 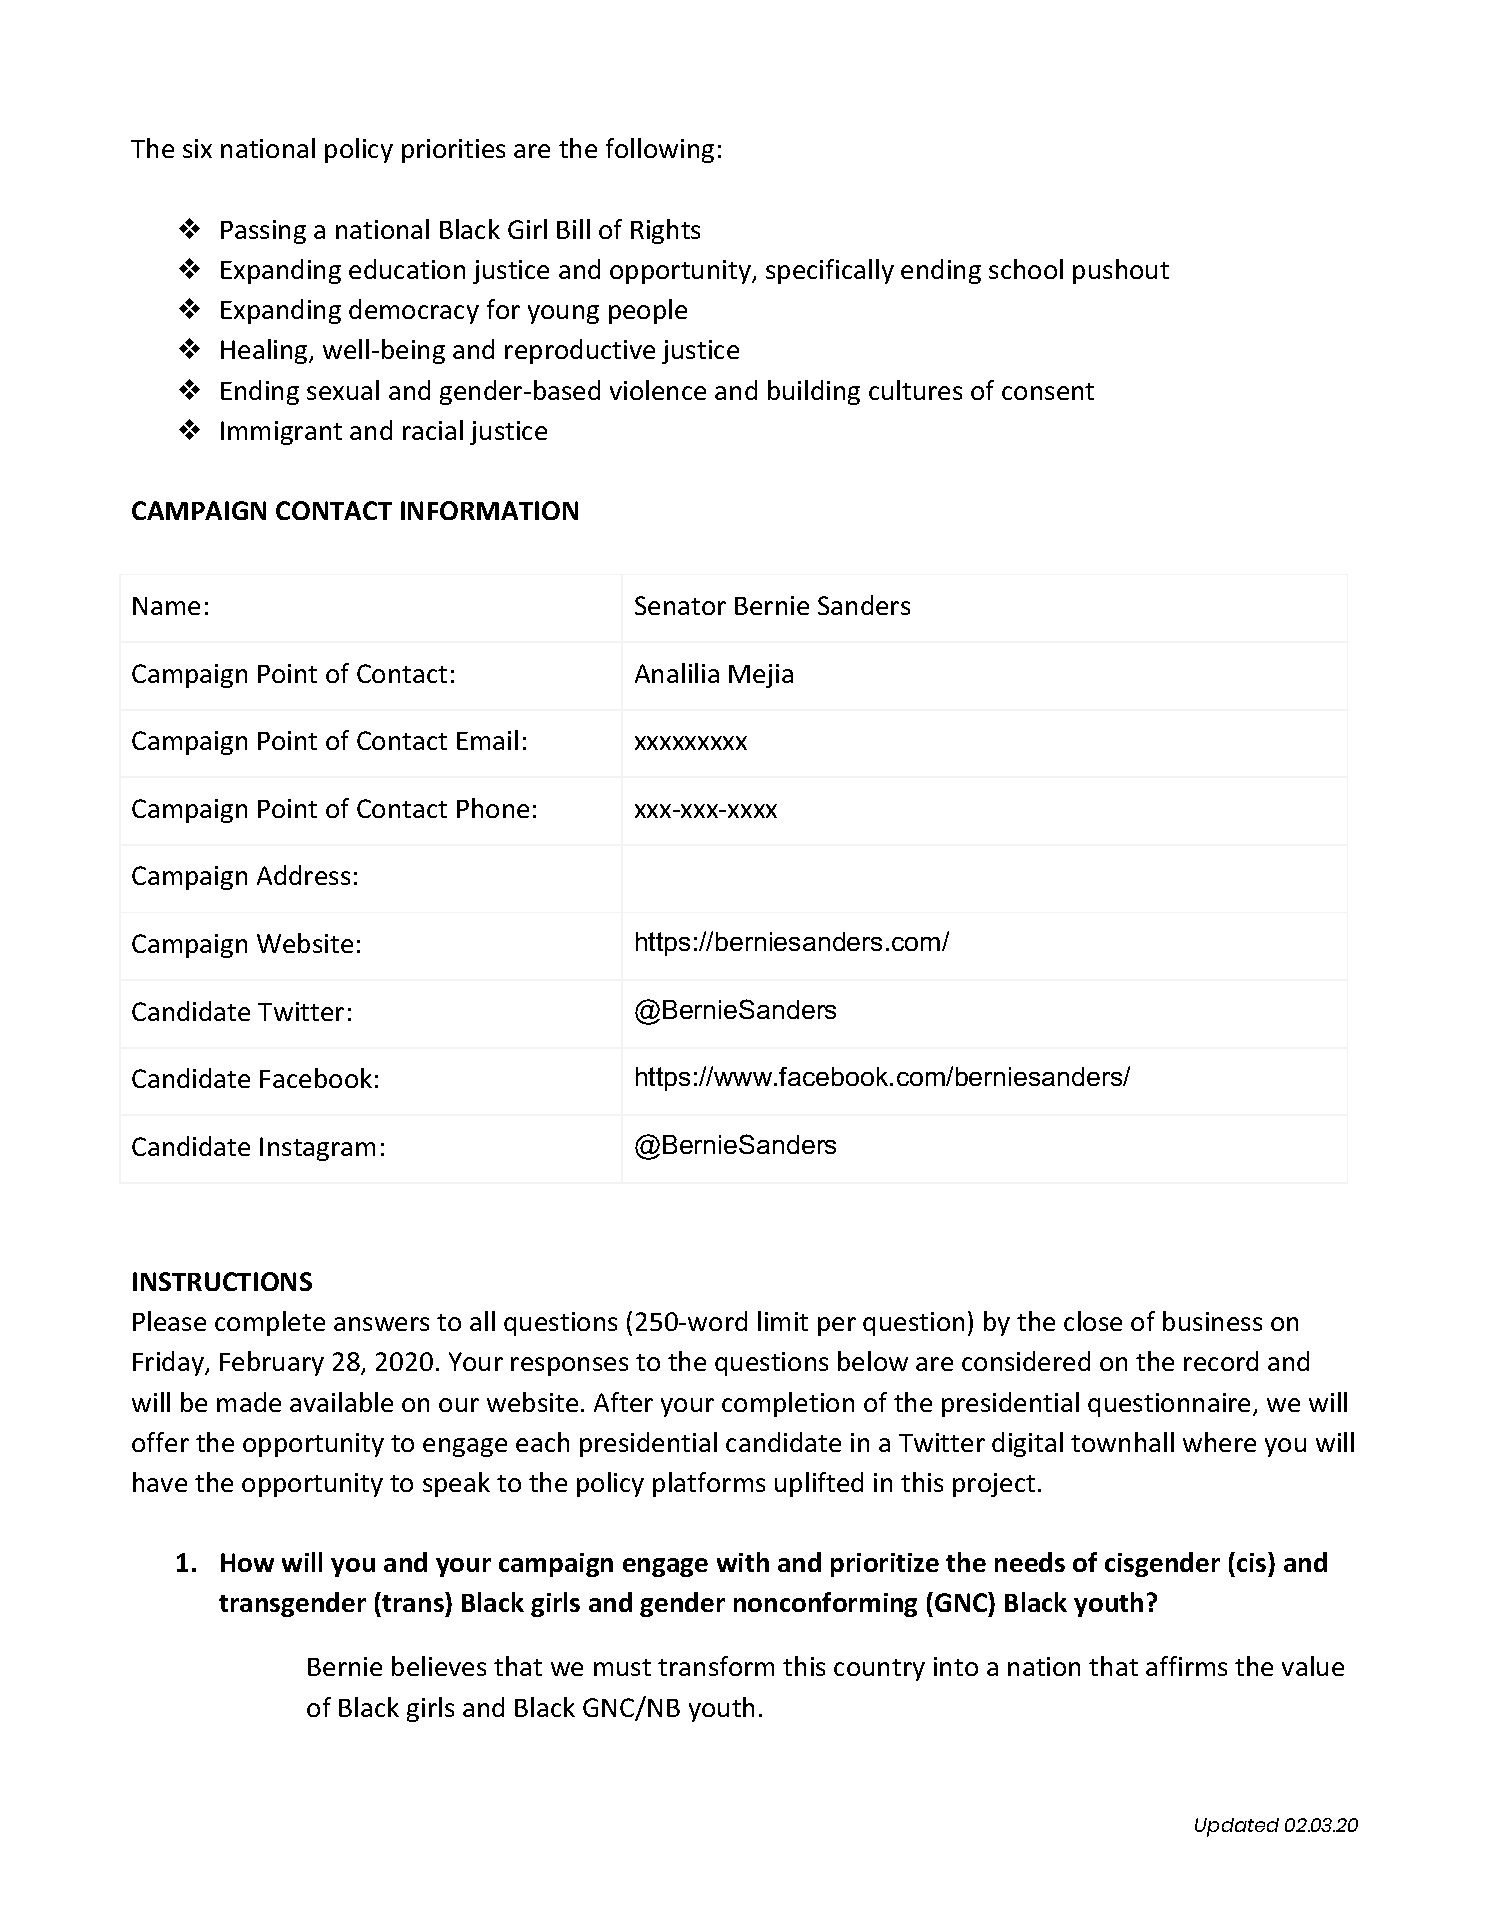 What do you see at coordinates (303, 875) in the screenshot?
I see `Address` at bounding box center [303, 875].
